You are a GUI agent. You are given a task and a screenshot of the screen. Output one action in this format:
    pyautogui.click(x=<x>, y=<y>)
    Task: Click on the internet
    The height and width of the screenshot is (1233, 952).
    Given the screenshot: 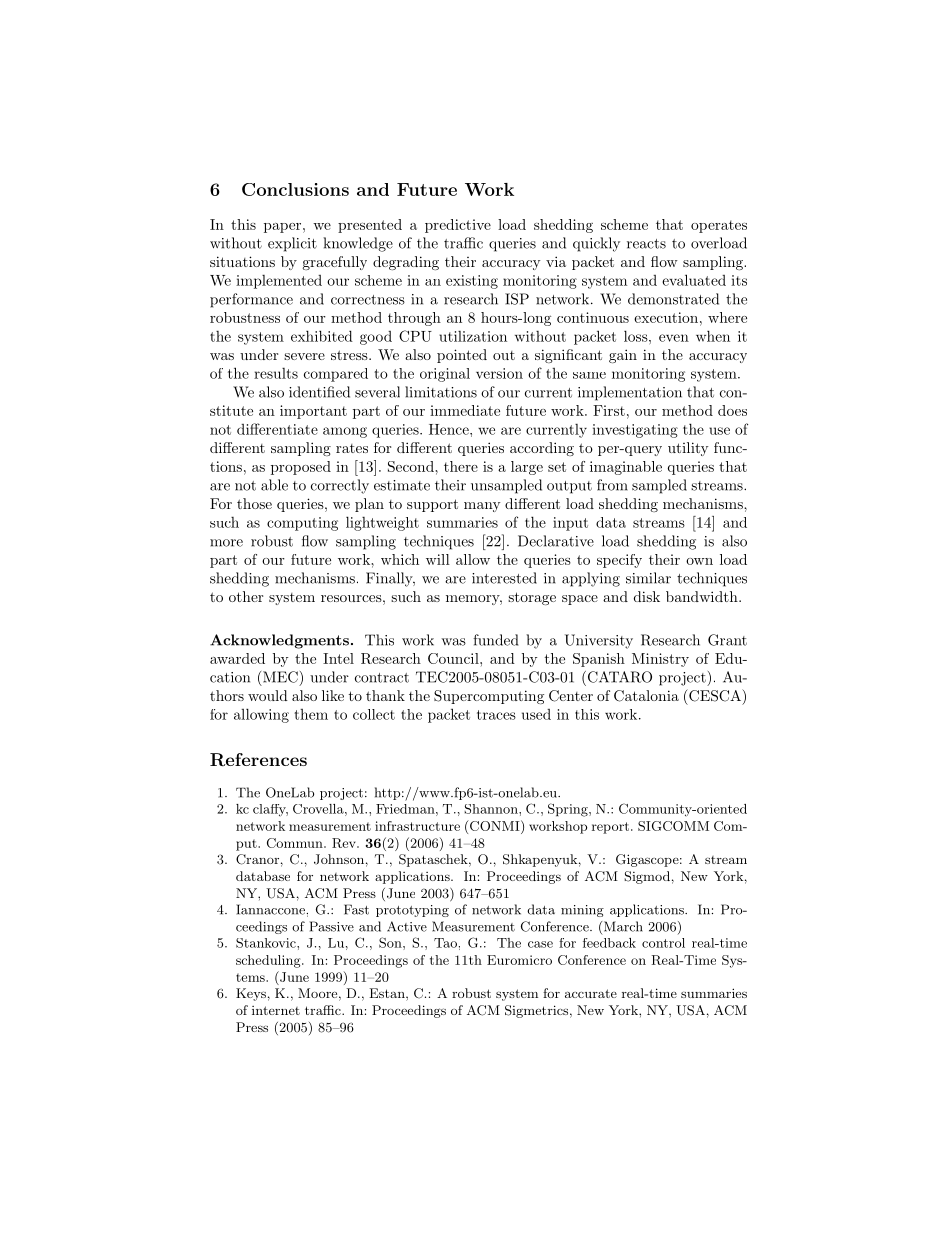 What is the action you would take?
    pyautogui.click(x=276, y=1010)
